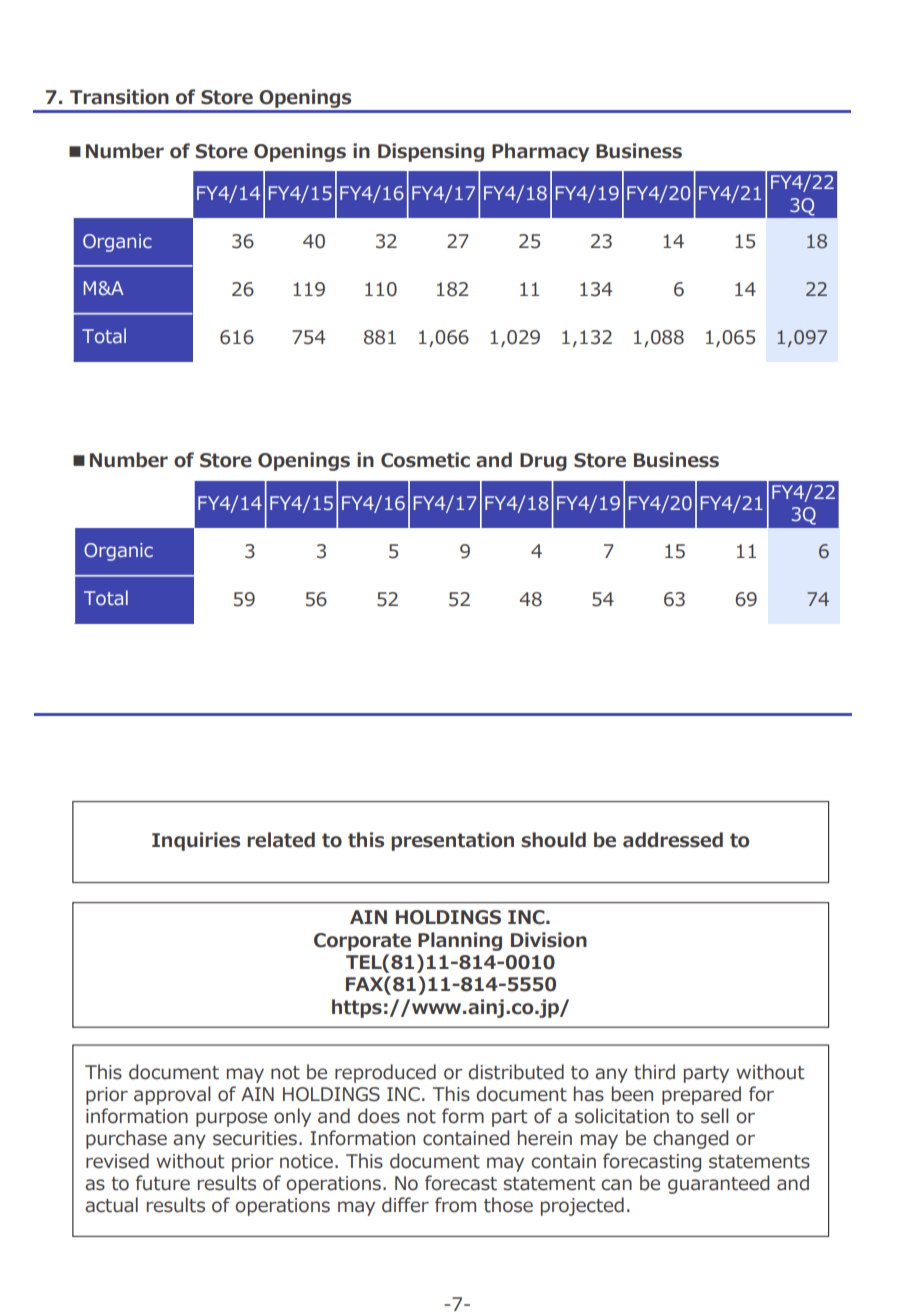 The height and width of the screenshot is (1316, 911). What do you see at coordinates (281, 840) in the screenshot?
I see `related` at bounding box center [281, 840].
